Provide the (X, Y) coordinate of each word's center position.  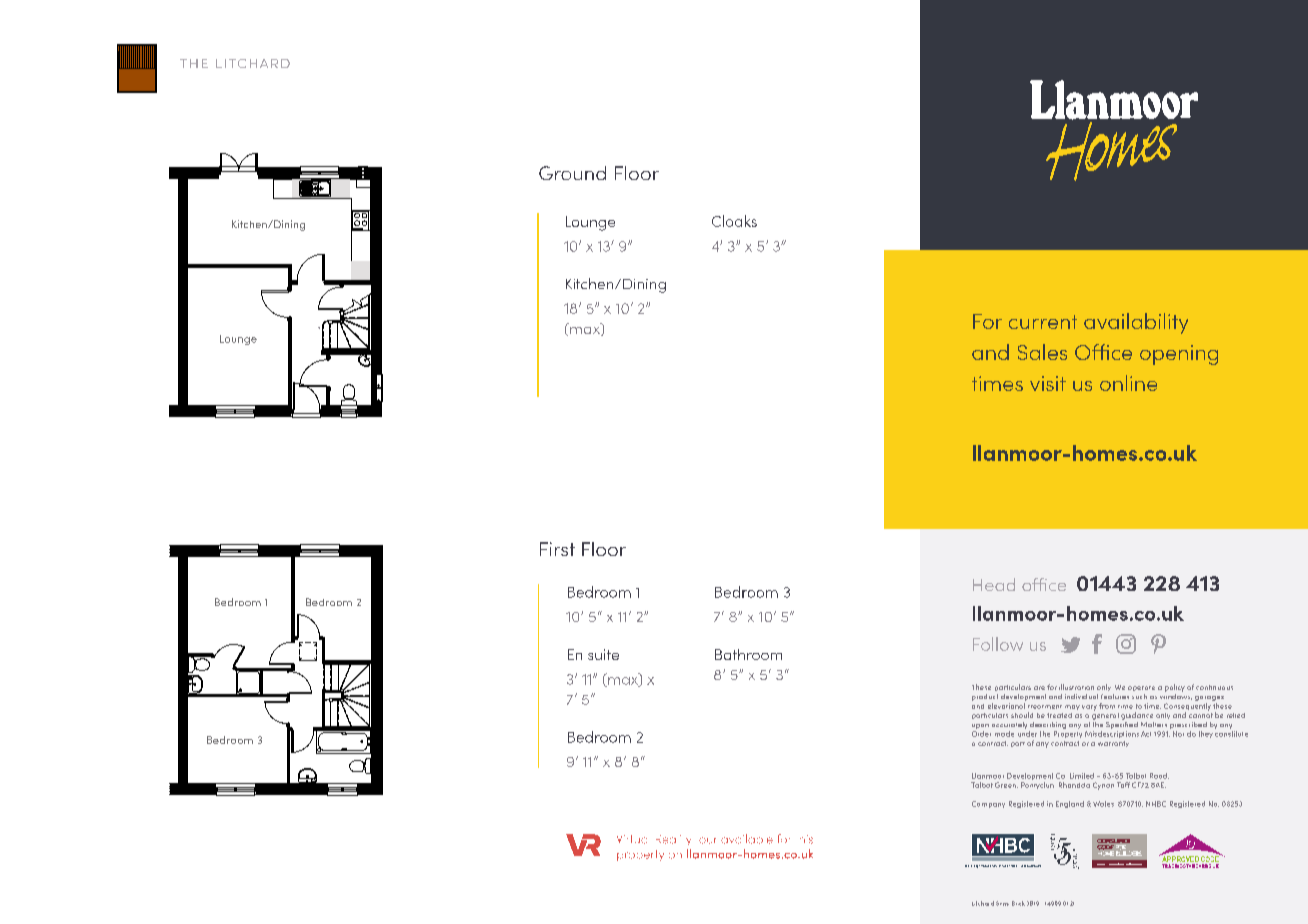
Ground (572, 173)
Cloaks (734, 221)
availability (1136, 323)
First (557, 549)
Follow (998, 644)
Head (994, 584)
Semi (1002, 903)
